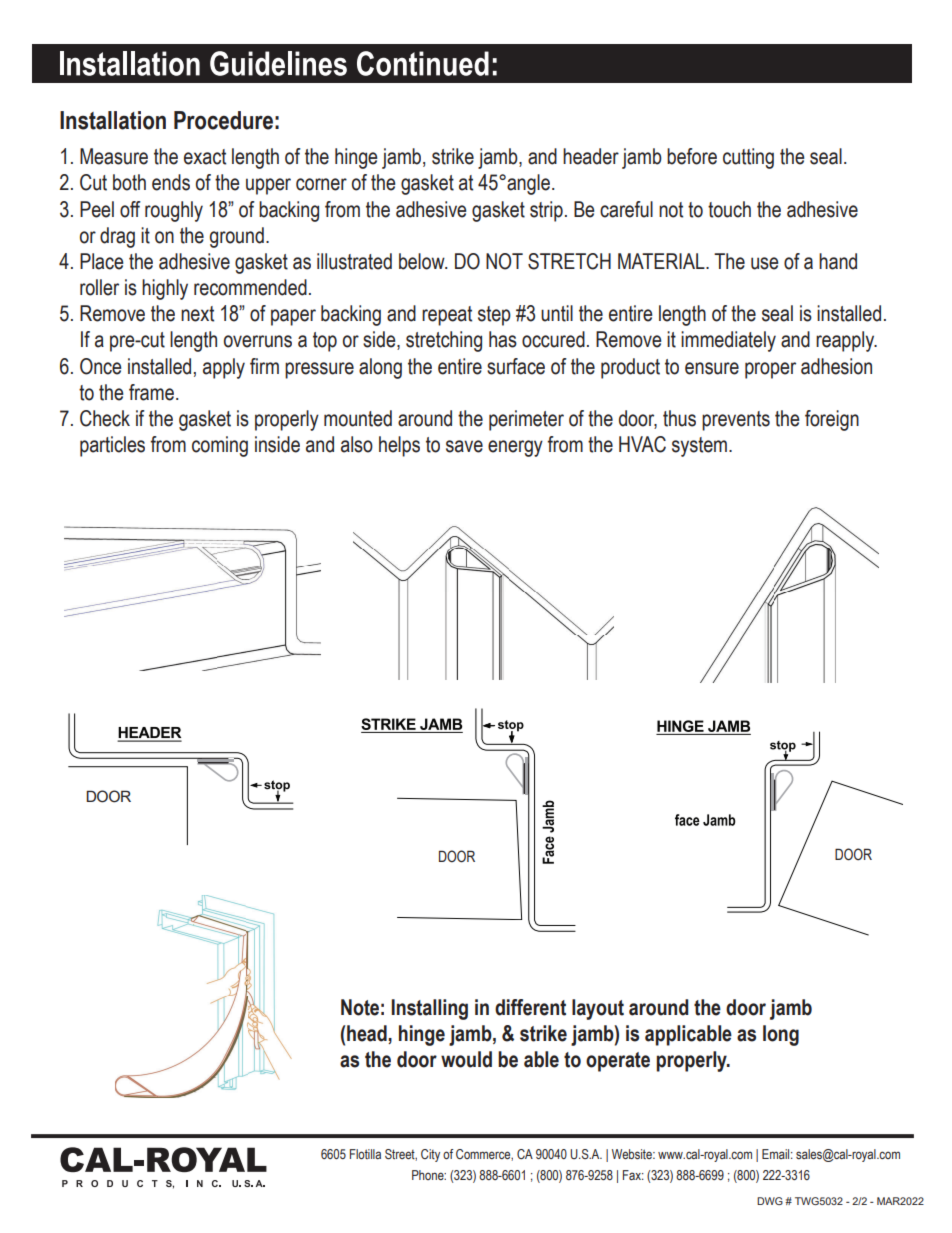 The image size is (952, 1233). I want to click on layout, so click(598, 1009).
